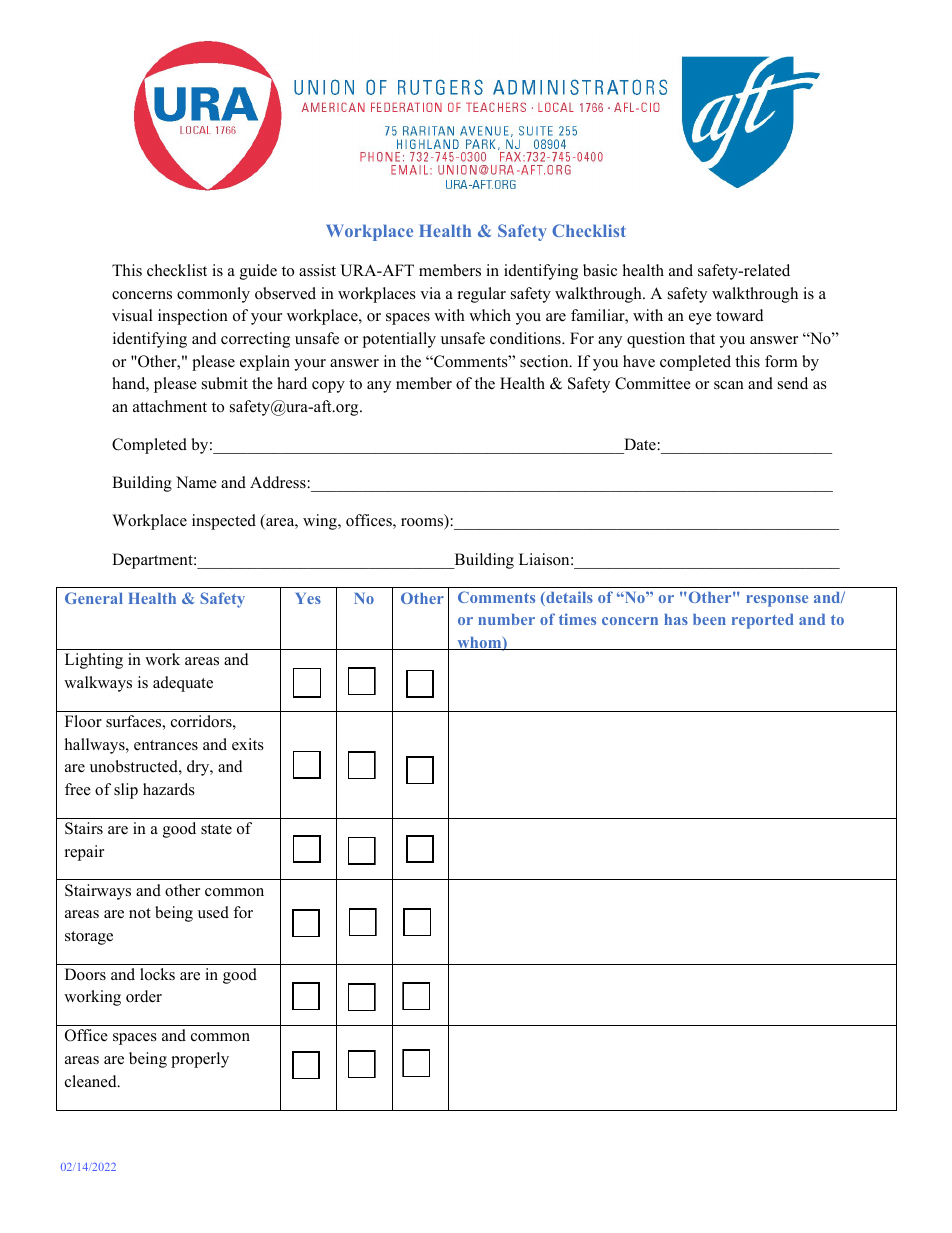  What do you see at coordinates (700, 319) in the page?
I see `eye` at bounding box center [700, 319].
